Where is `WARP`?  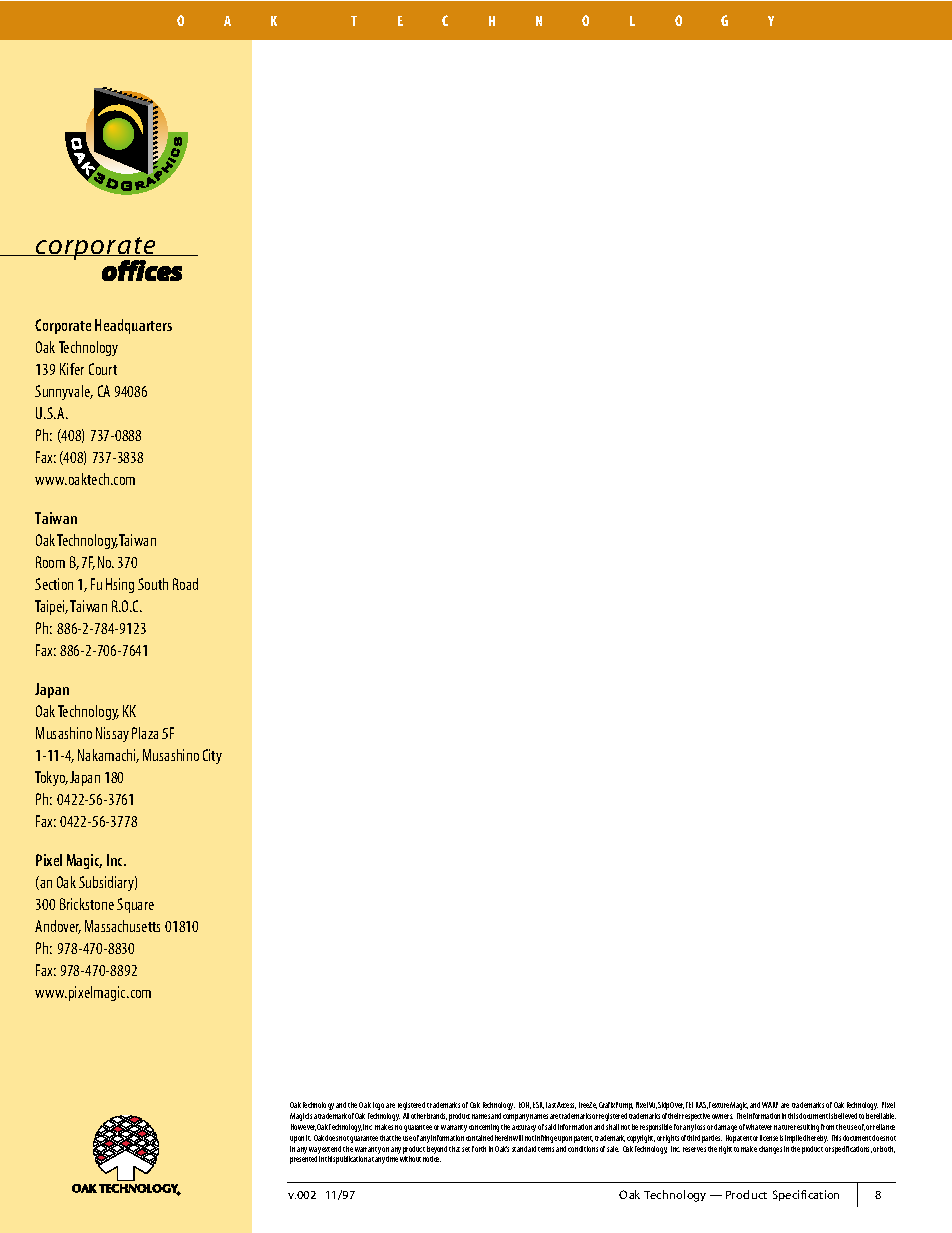
WARP is located at coordinates (770, 1105).
